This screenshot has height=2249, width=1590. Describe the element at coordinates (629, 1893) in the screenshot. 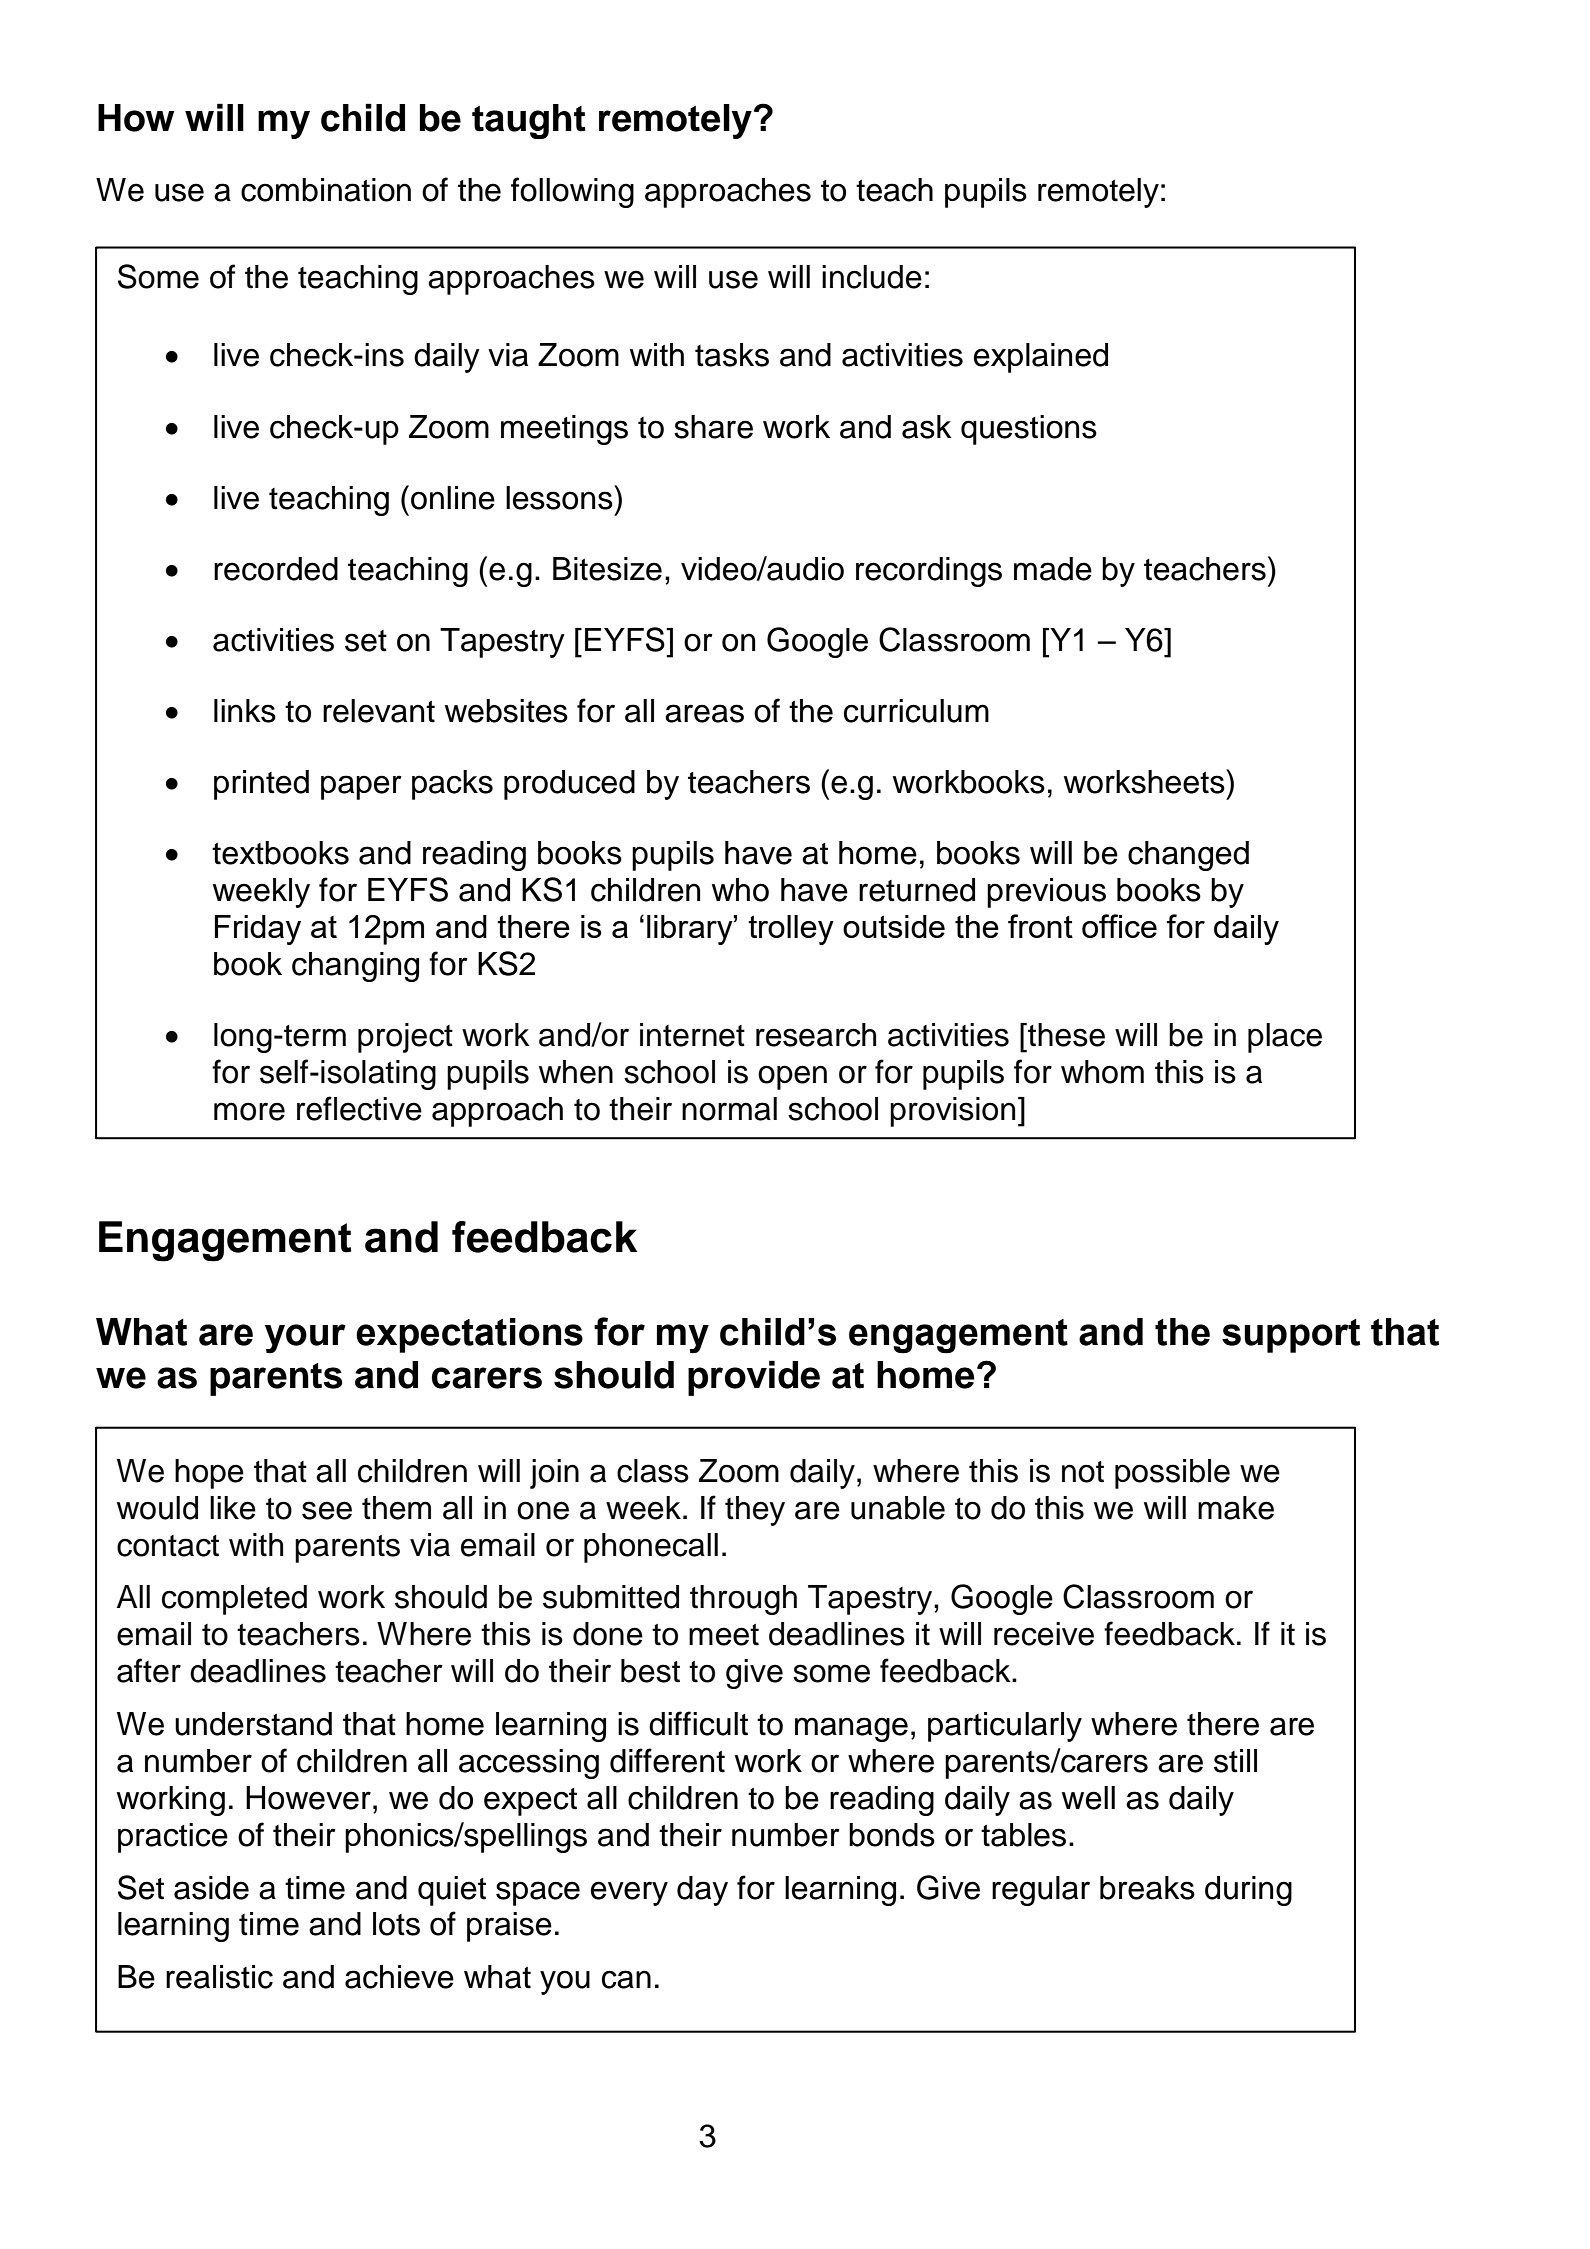

I see `every` at that location.
